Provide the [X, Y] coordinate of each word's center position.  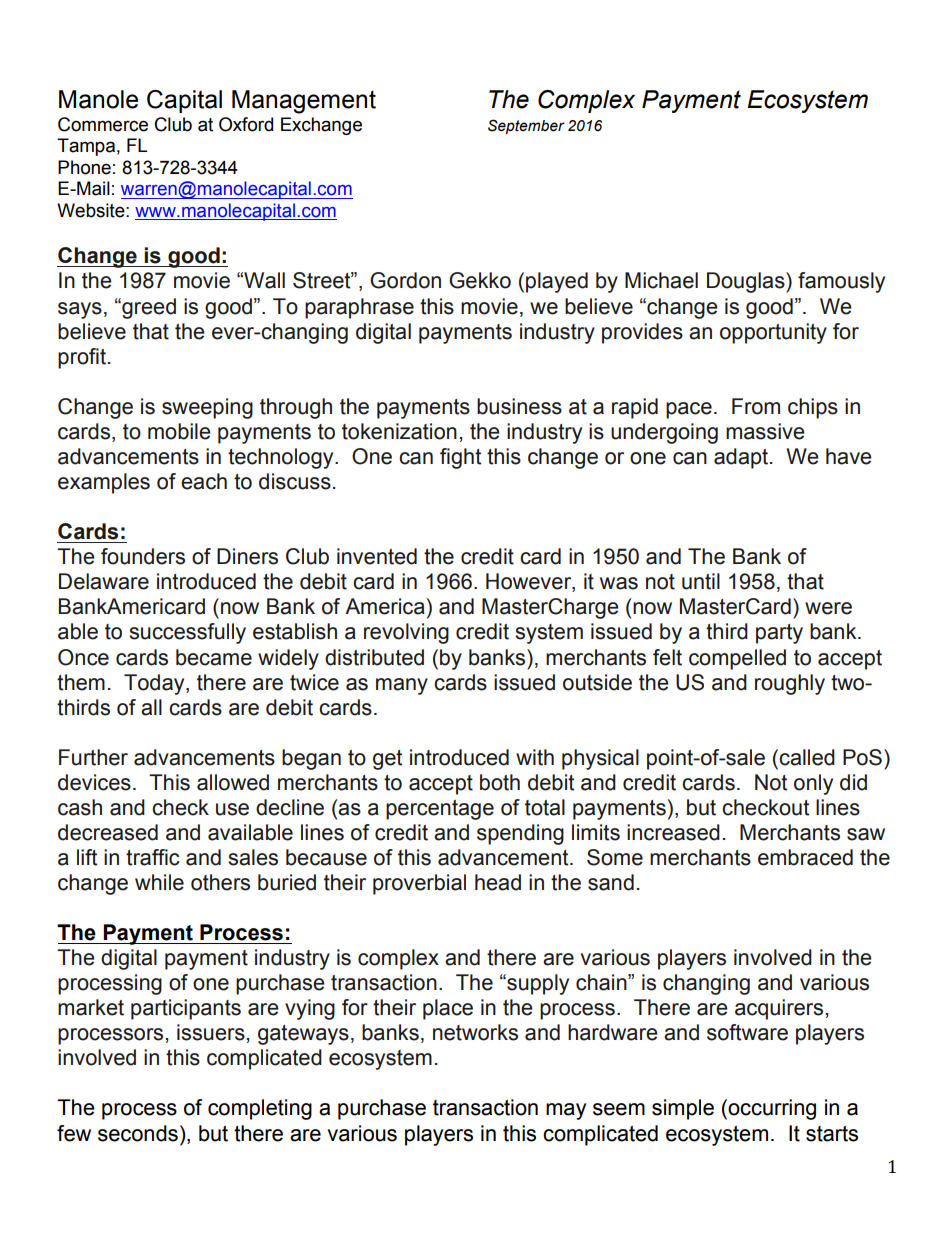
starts [832, 1134]
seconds [138, 1133]
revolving [406, 633]
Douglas [747, 282]
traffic [153, 857]
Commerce [103, 124]
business [519, 406]
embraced [805, 857]
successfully [188, 633]
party [779, 634]
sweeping [207, 408]
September [526, 126]
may [566, 1111]
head [498, 882]
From [756, 406]
